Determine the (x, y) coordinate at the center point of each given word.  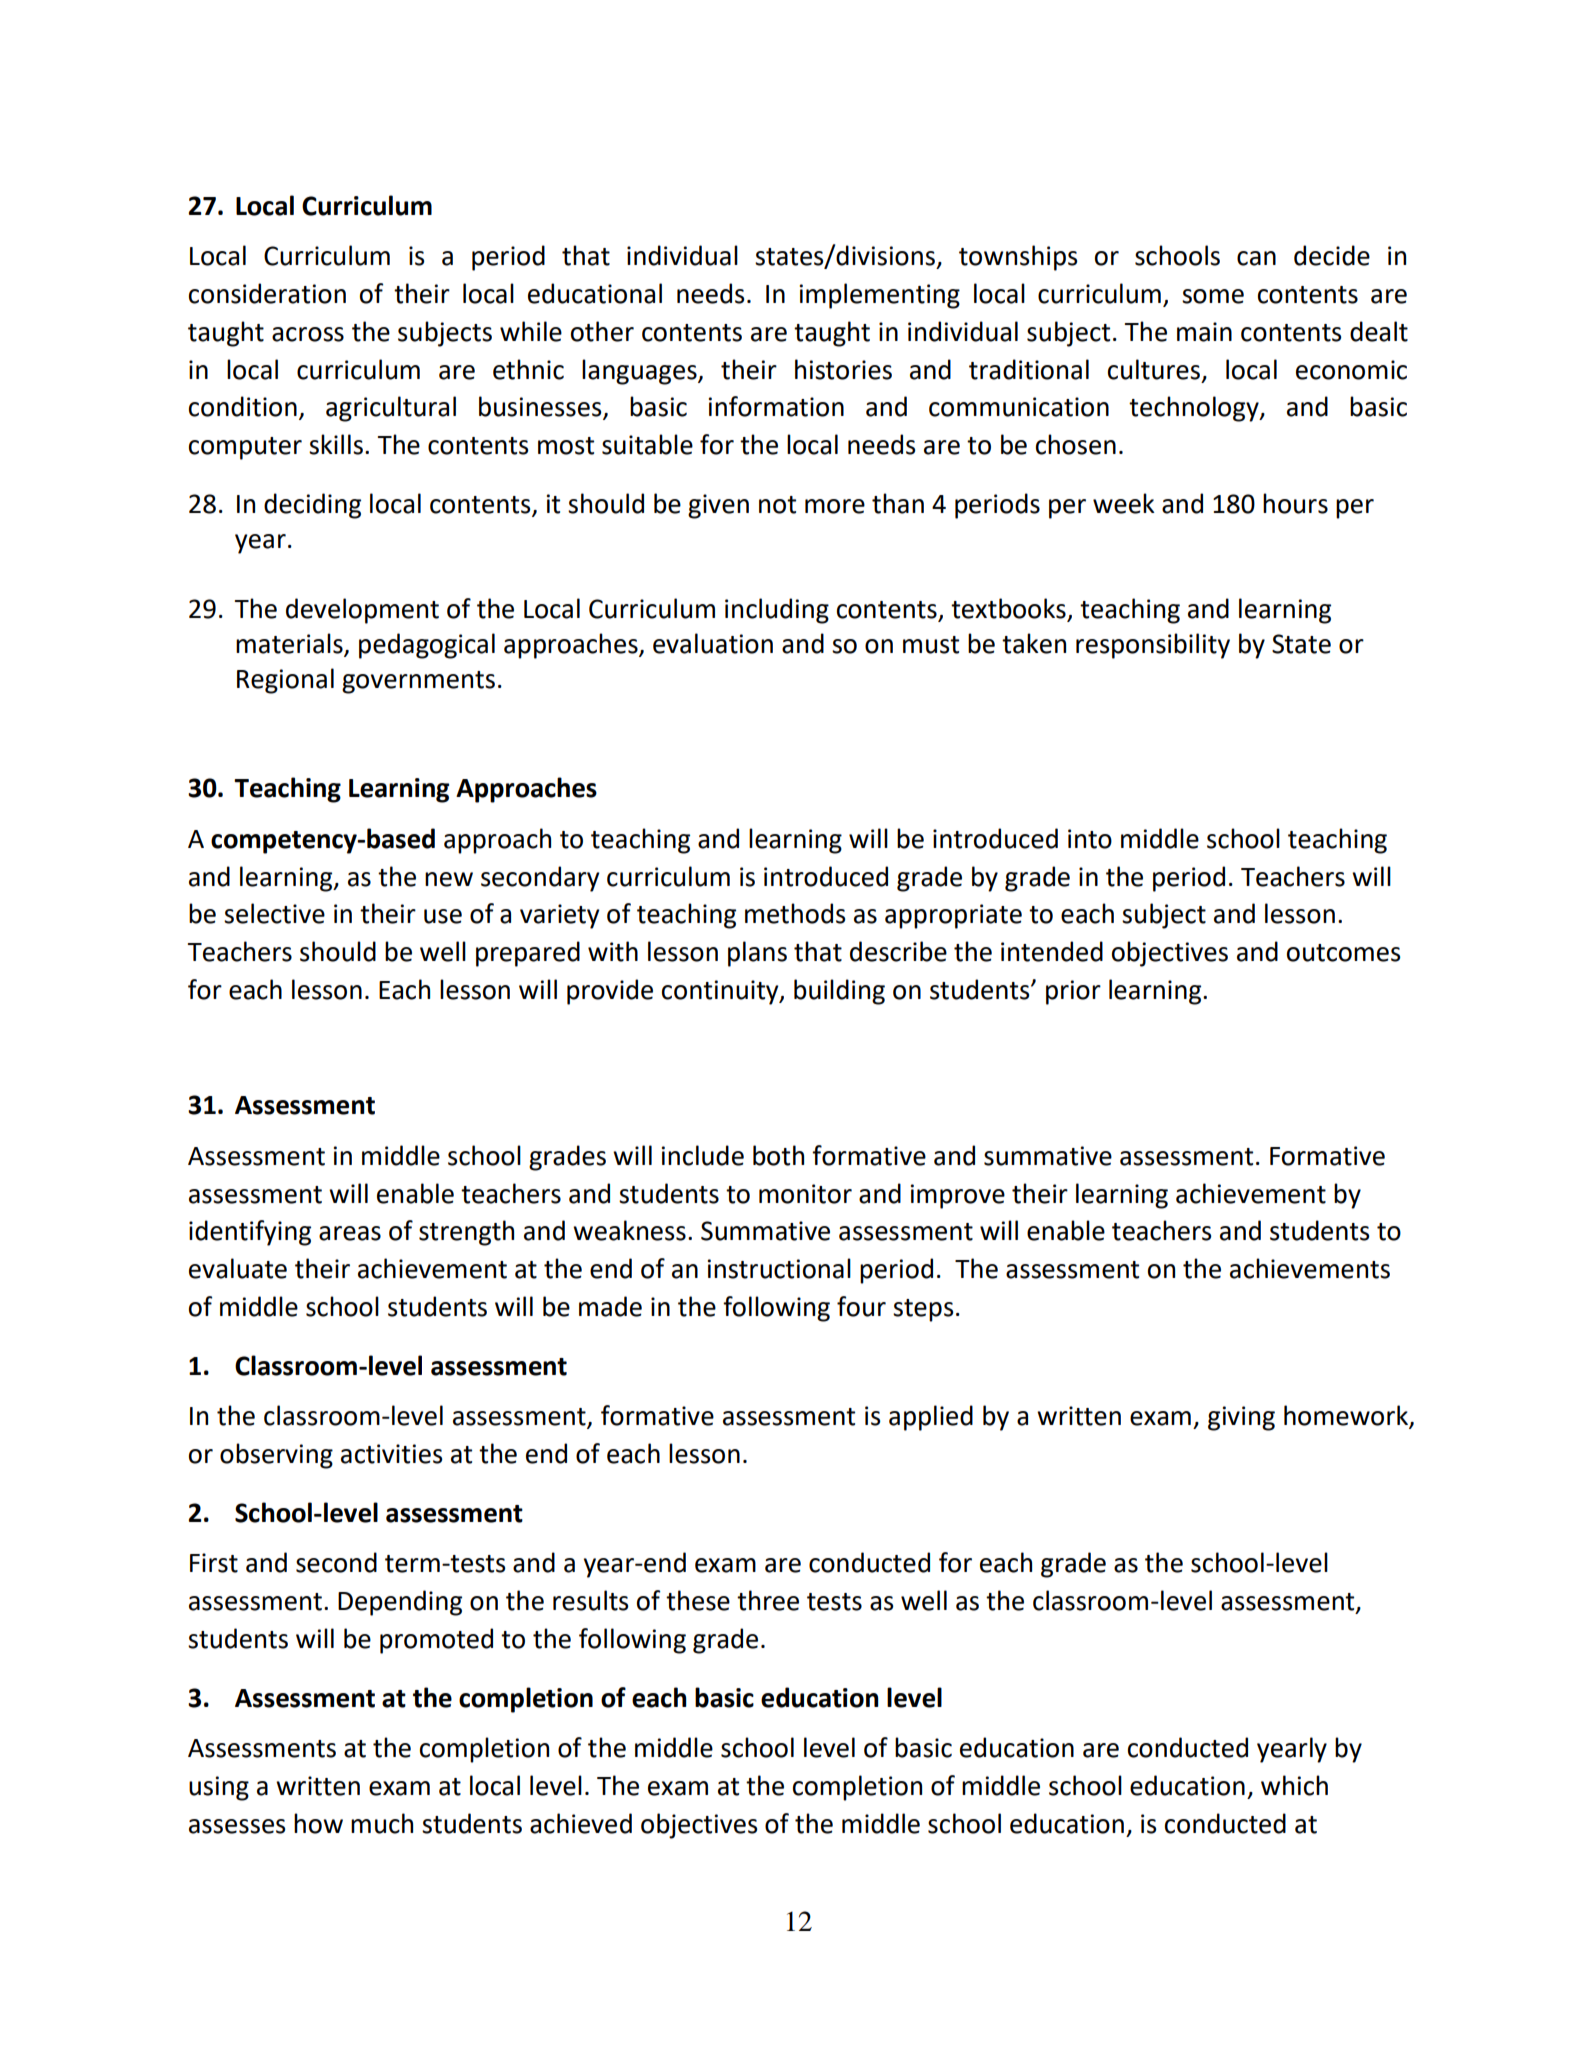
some (1213, 296)
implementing (880, 296)
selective (274, 913)
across (308, 334)
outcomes (1343, 953)
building (839, 992)
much (382, 1823)
